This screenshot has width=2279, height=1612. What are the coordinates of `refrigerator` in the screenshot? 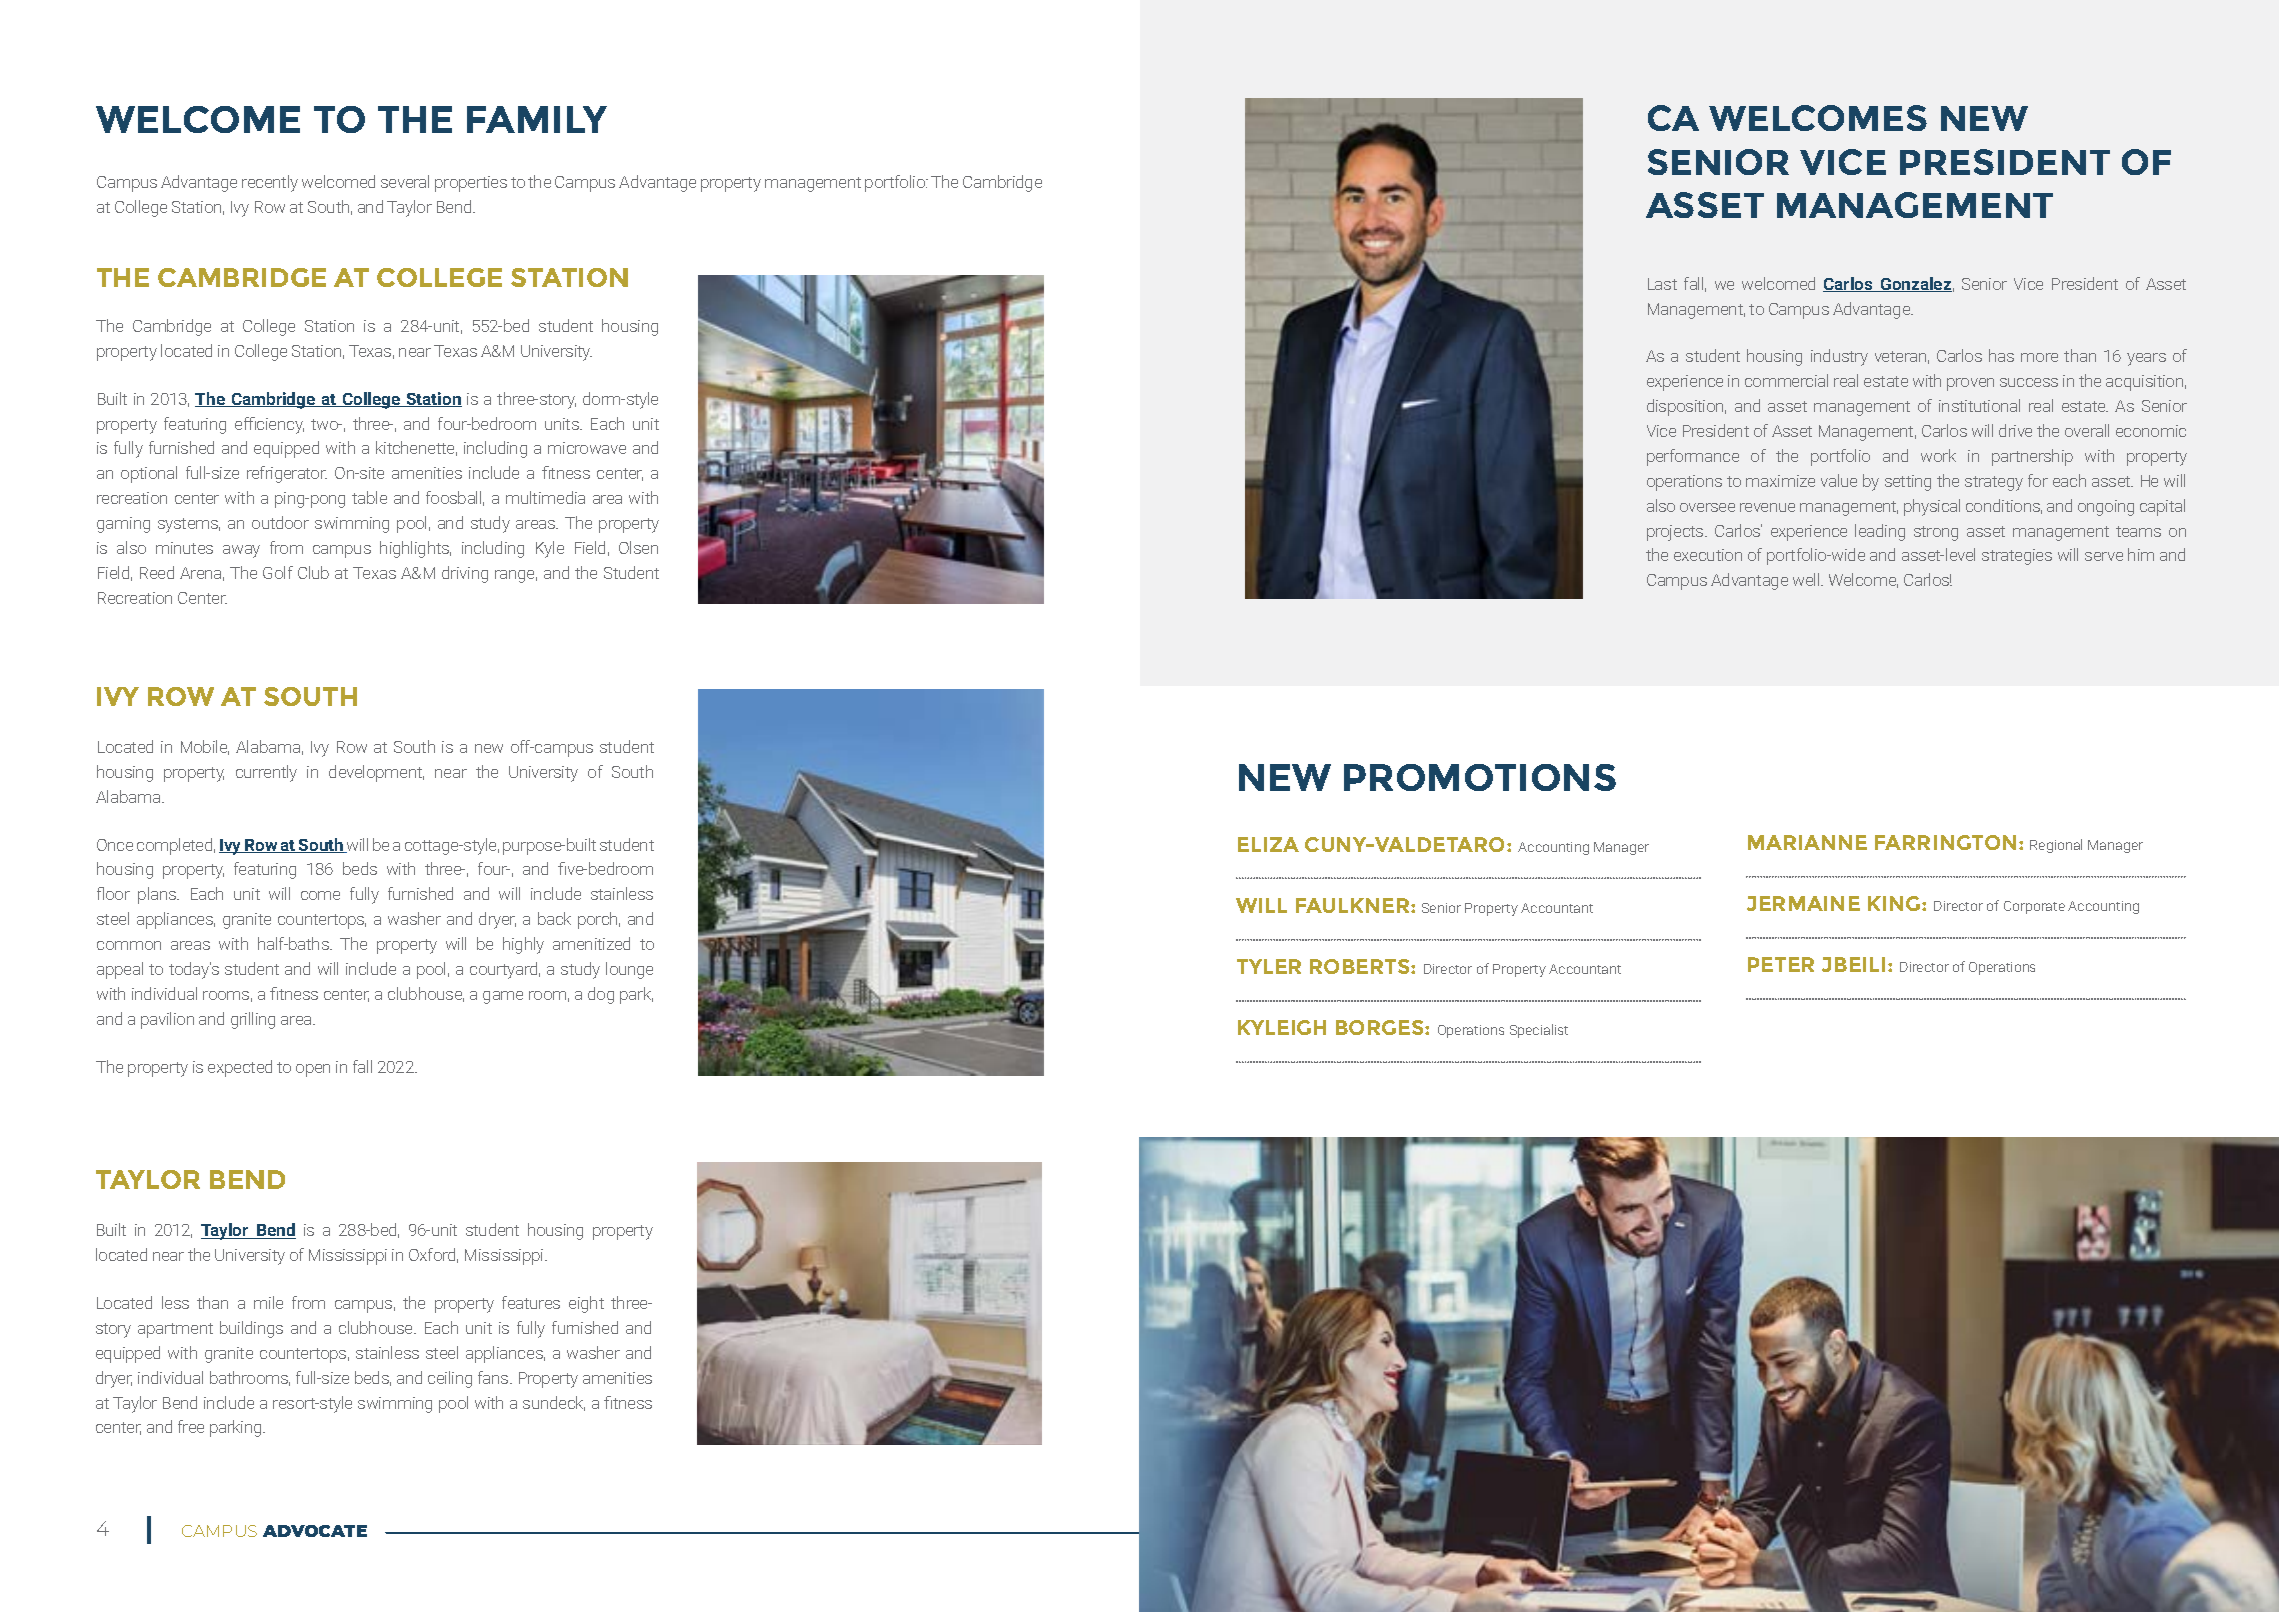 It's located at (287, 474).
